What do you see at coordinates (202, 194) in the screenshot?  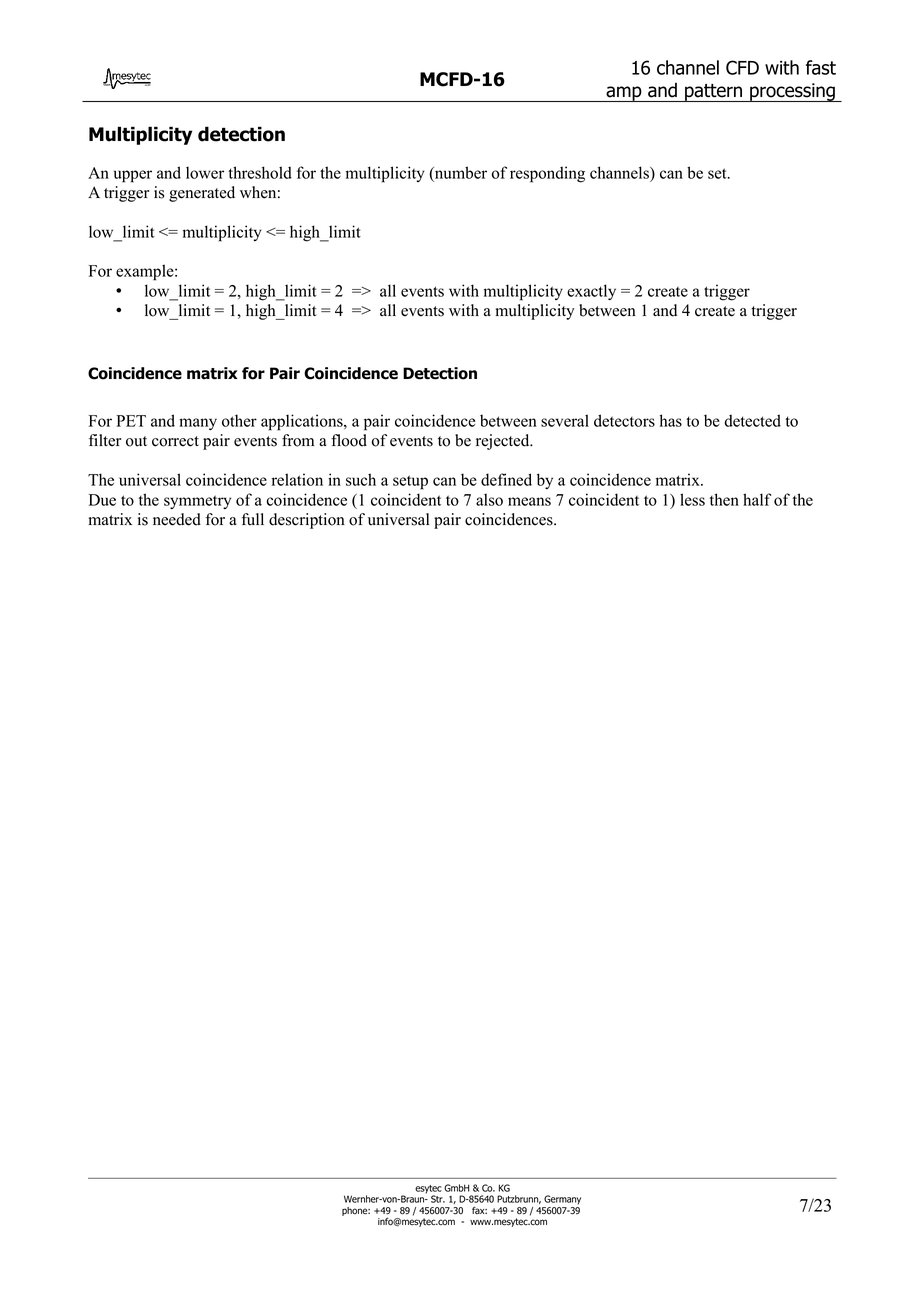 I see `generated` at bounding box center [202, 194].
